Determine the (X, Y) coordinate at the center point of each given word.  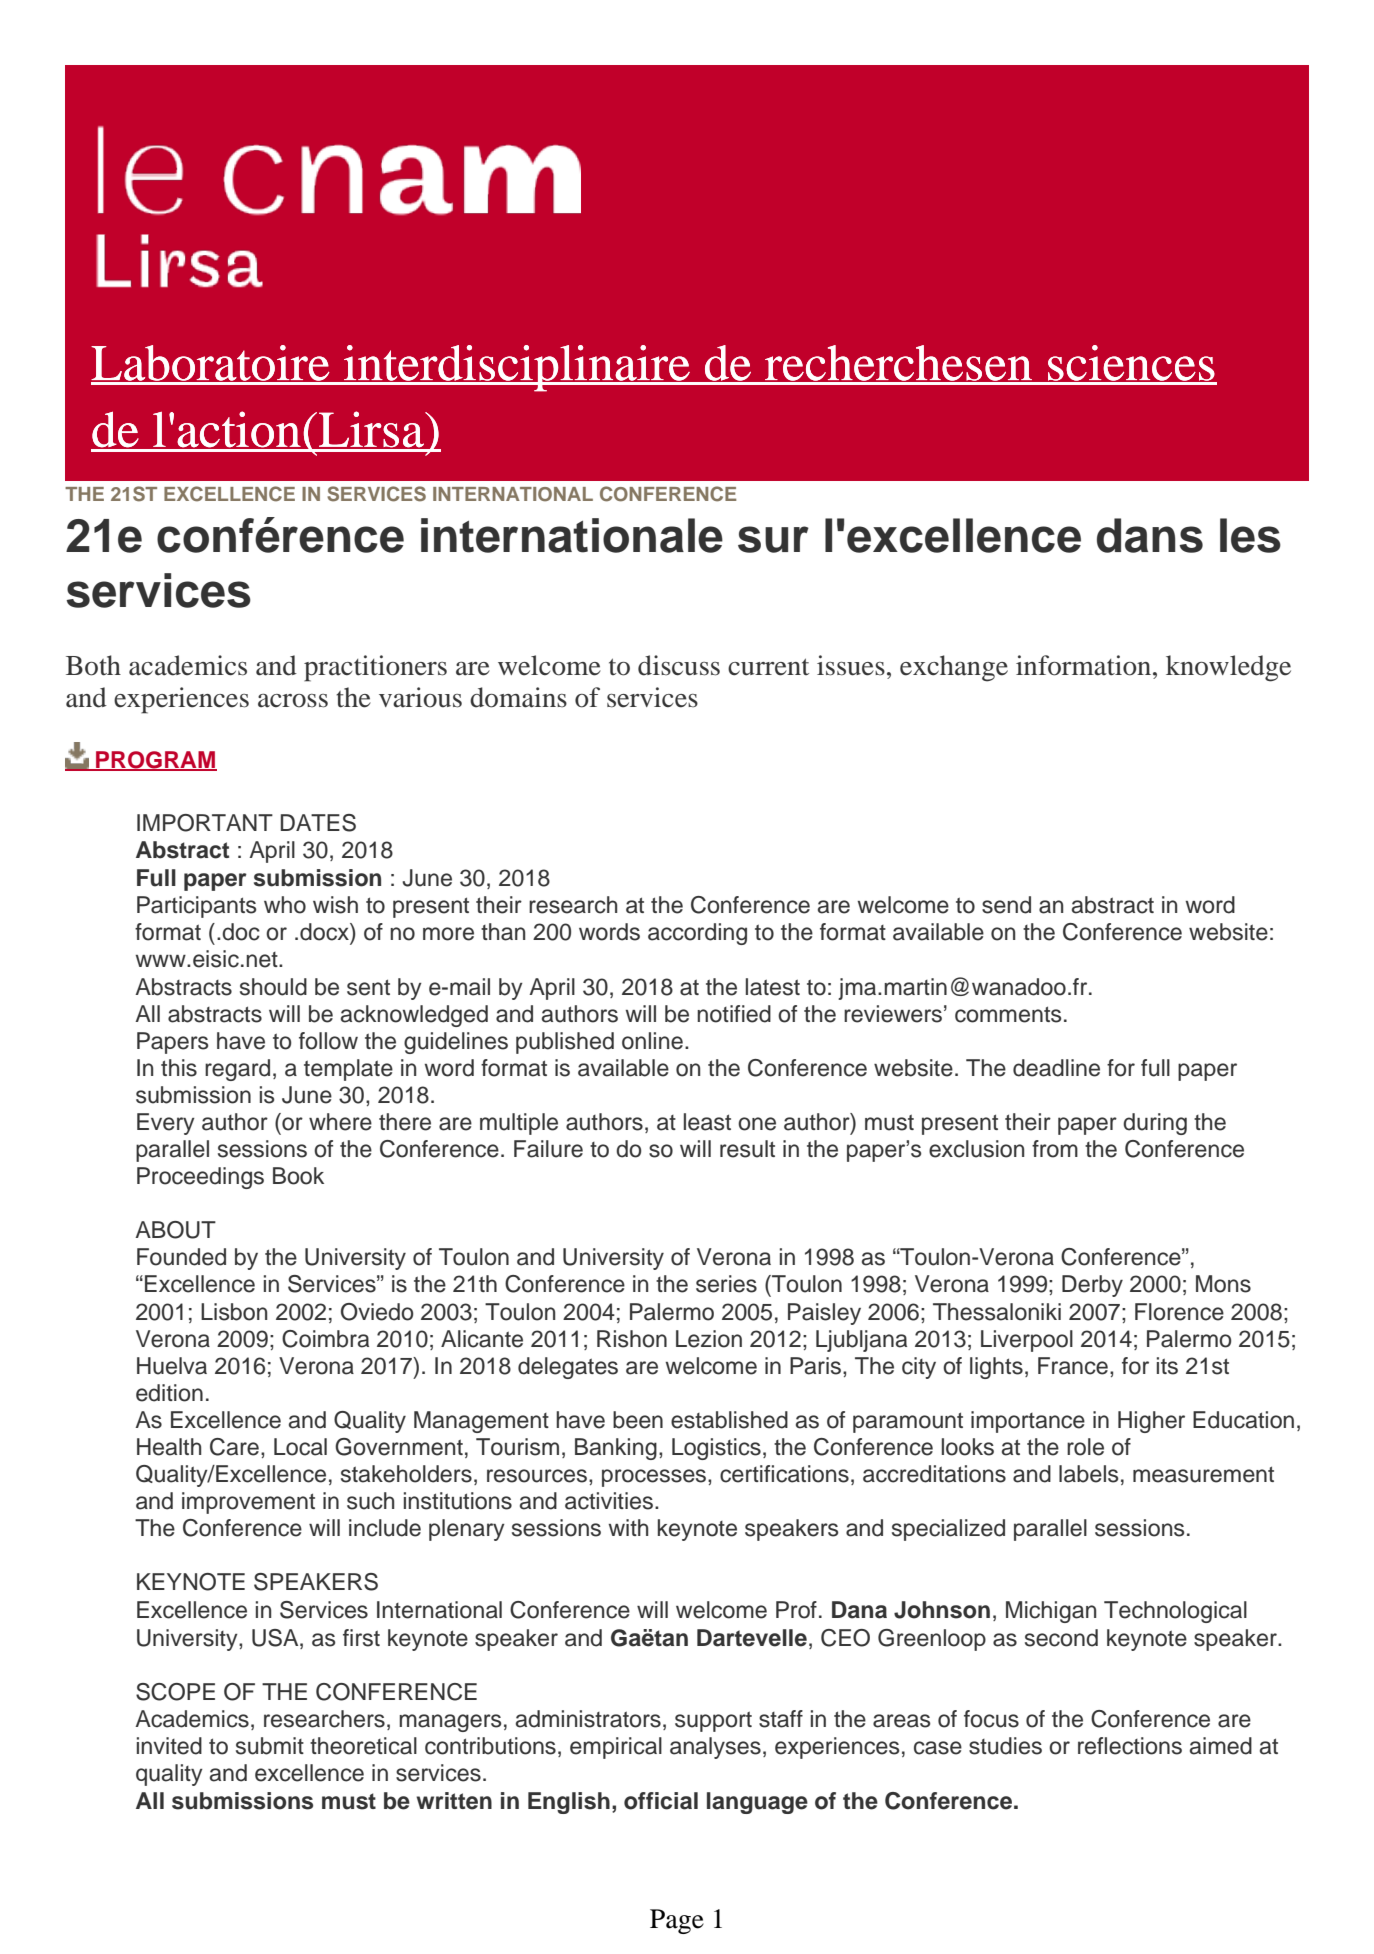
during (1155, 1124)
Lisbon (234, 1312)
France (1073, 1366)
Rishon (632, 1339)
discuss (679, 665)
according (697, 934)
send (1006, 905)
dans (1150, 535)
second (1061, 1638)
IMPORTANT (205, 823)
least (707, 1122)
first (361, 1638)
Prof (796, 1610)
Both (93, 665)
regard (237, 1070)
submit (270, 1746)
